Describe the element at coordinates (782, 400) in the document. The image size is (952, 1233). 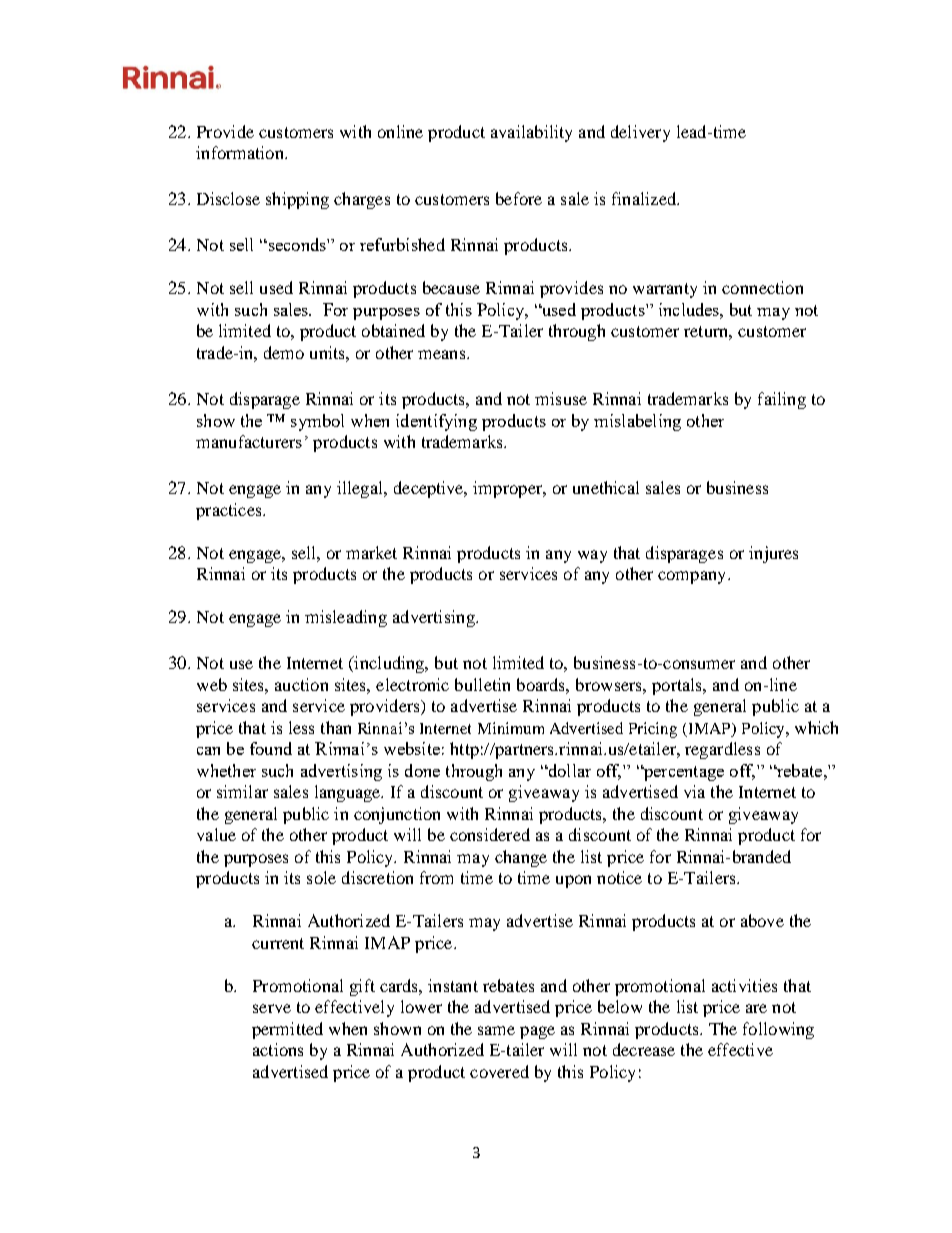
I see `failing` at that location.
